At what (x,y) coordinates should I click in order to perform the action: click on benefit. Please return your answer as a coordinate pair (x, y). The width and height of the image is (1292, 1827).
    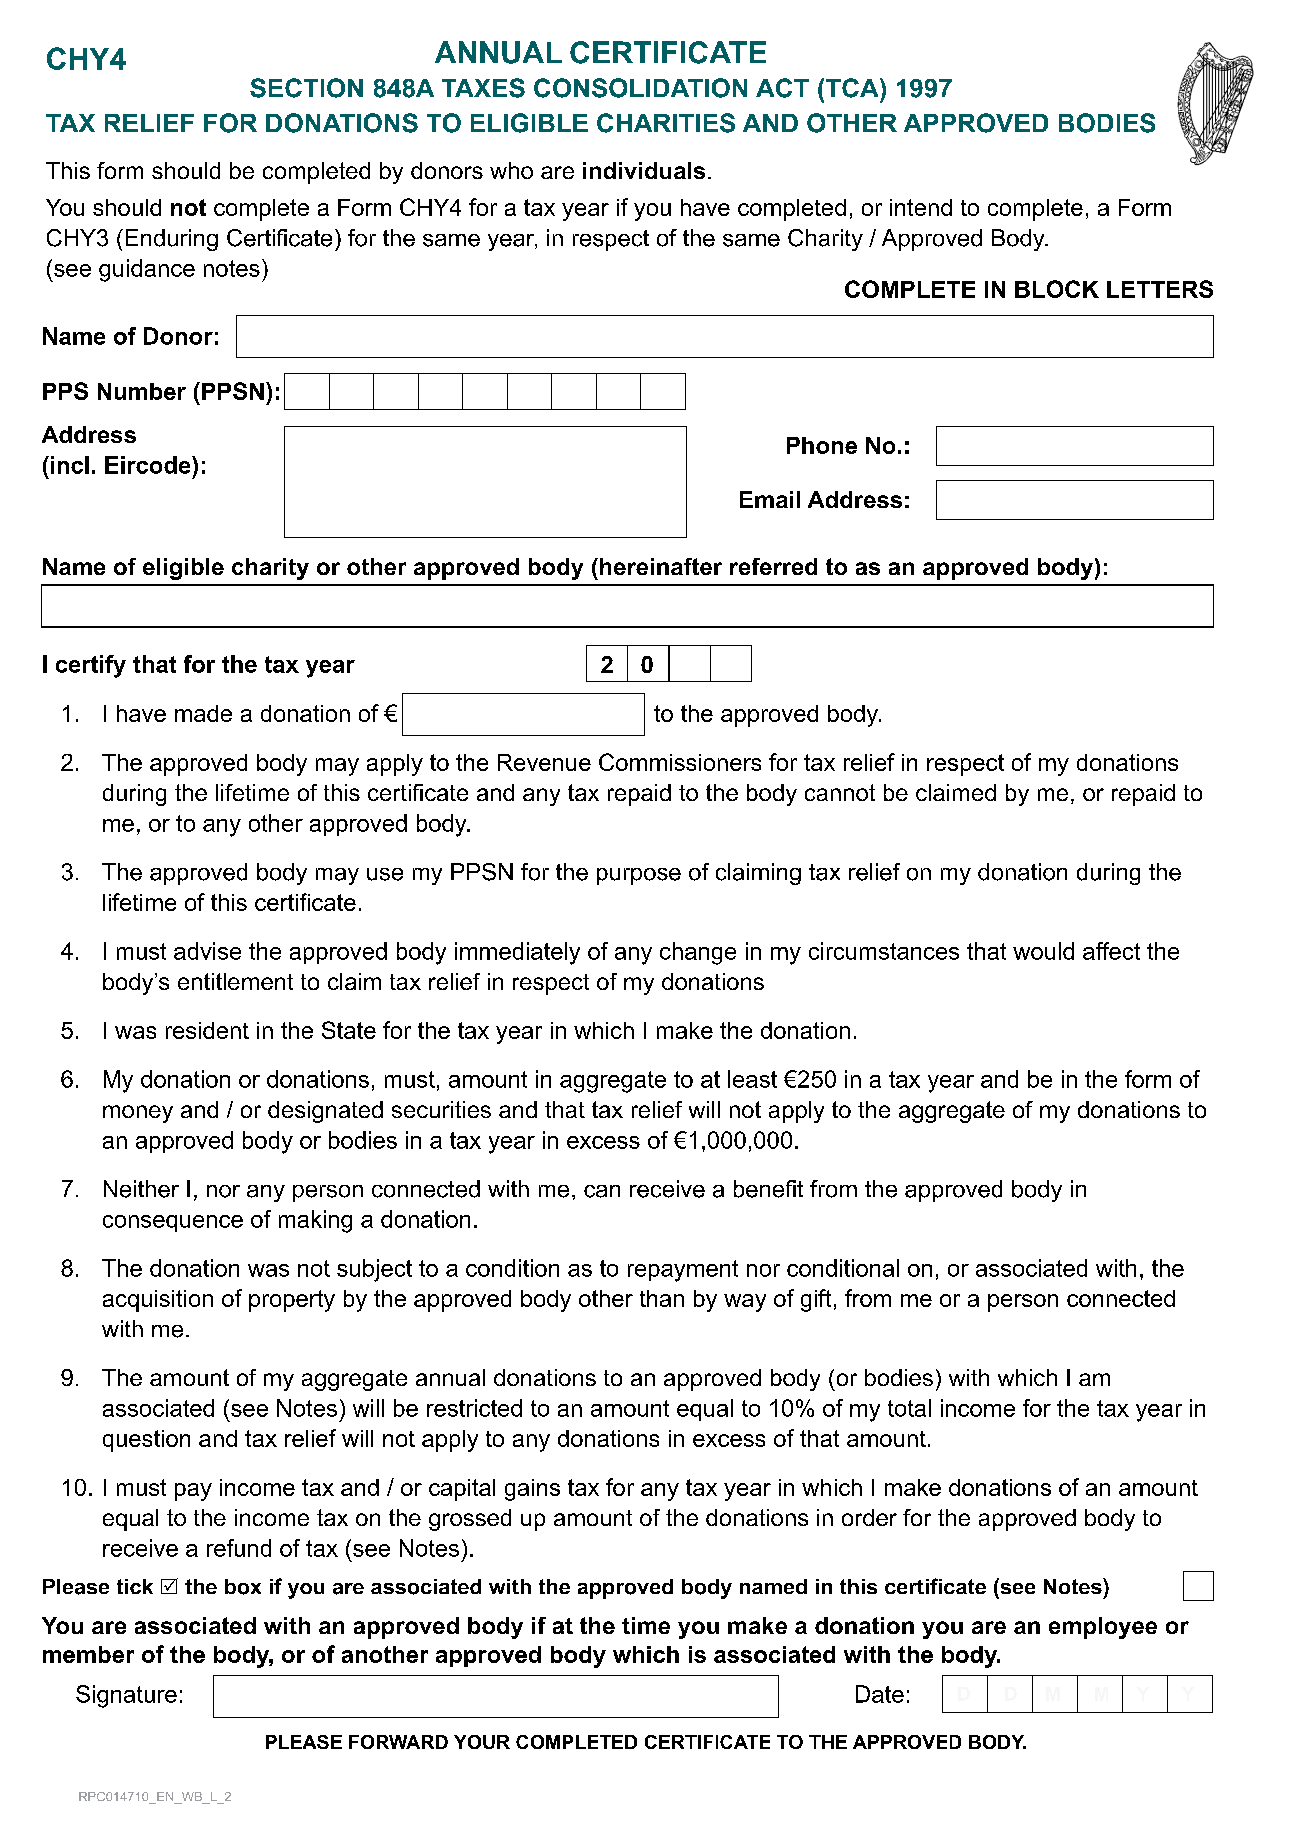
    Looking at the image, I should click on (768, 1189).
